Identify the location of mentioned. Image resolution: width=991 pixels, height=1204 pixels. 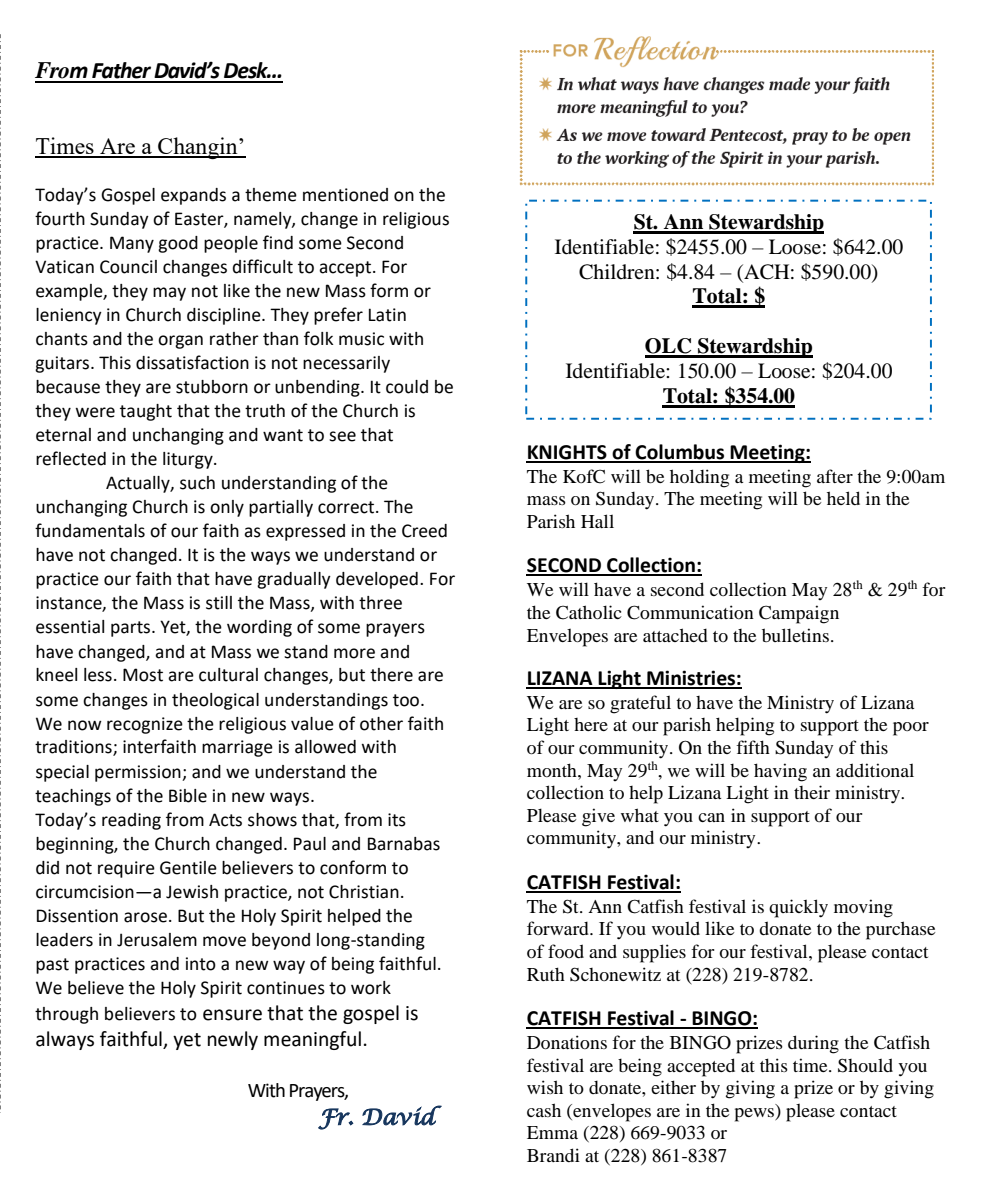
(345, 195).
